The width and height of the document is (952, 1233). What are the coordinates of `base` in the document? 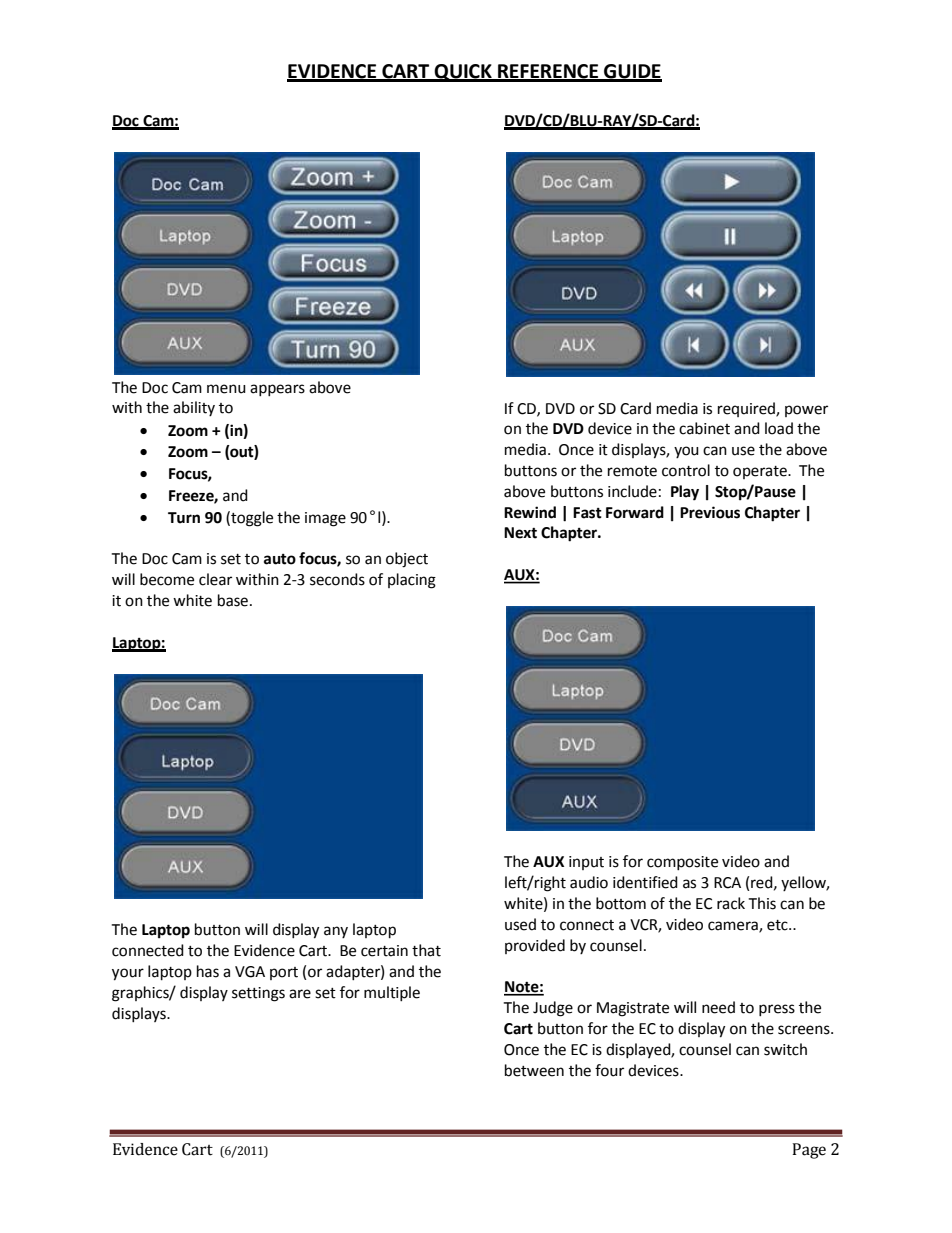 It's located at (233, 600).
